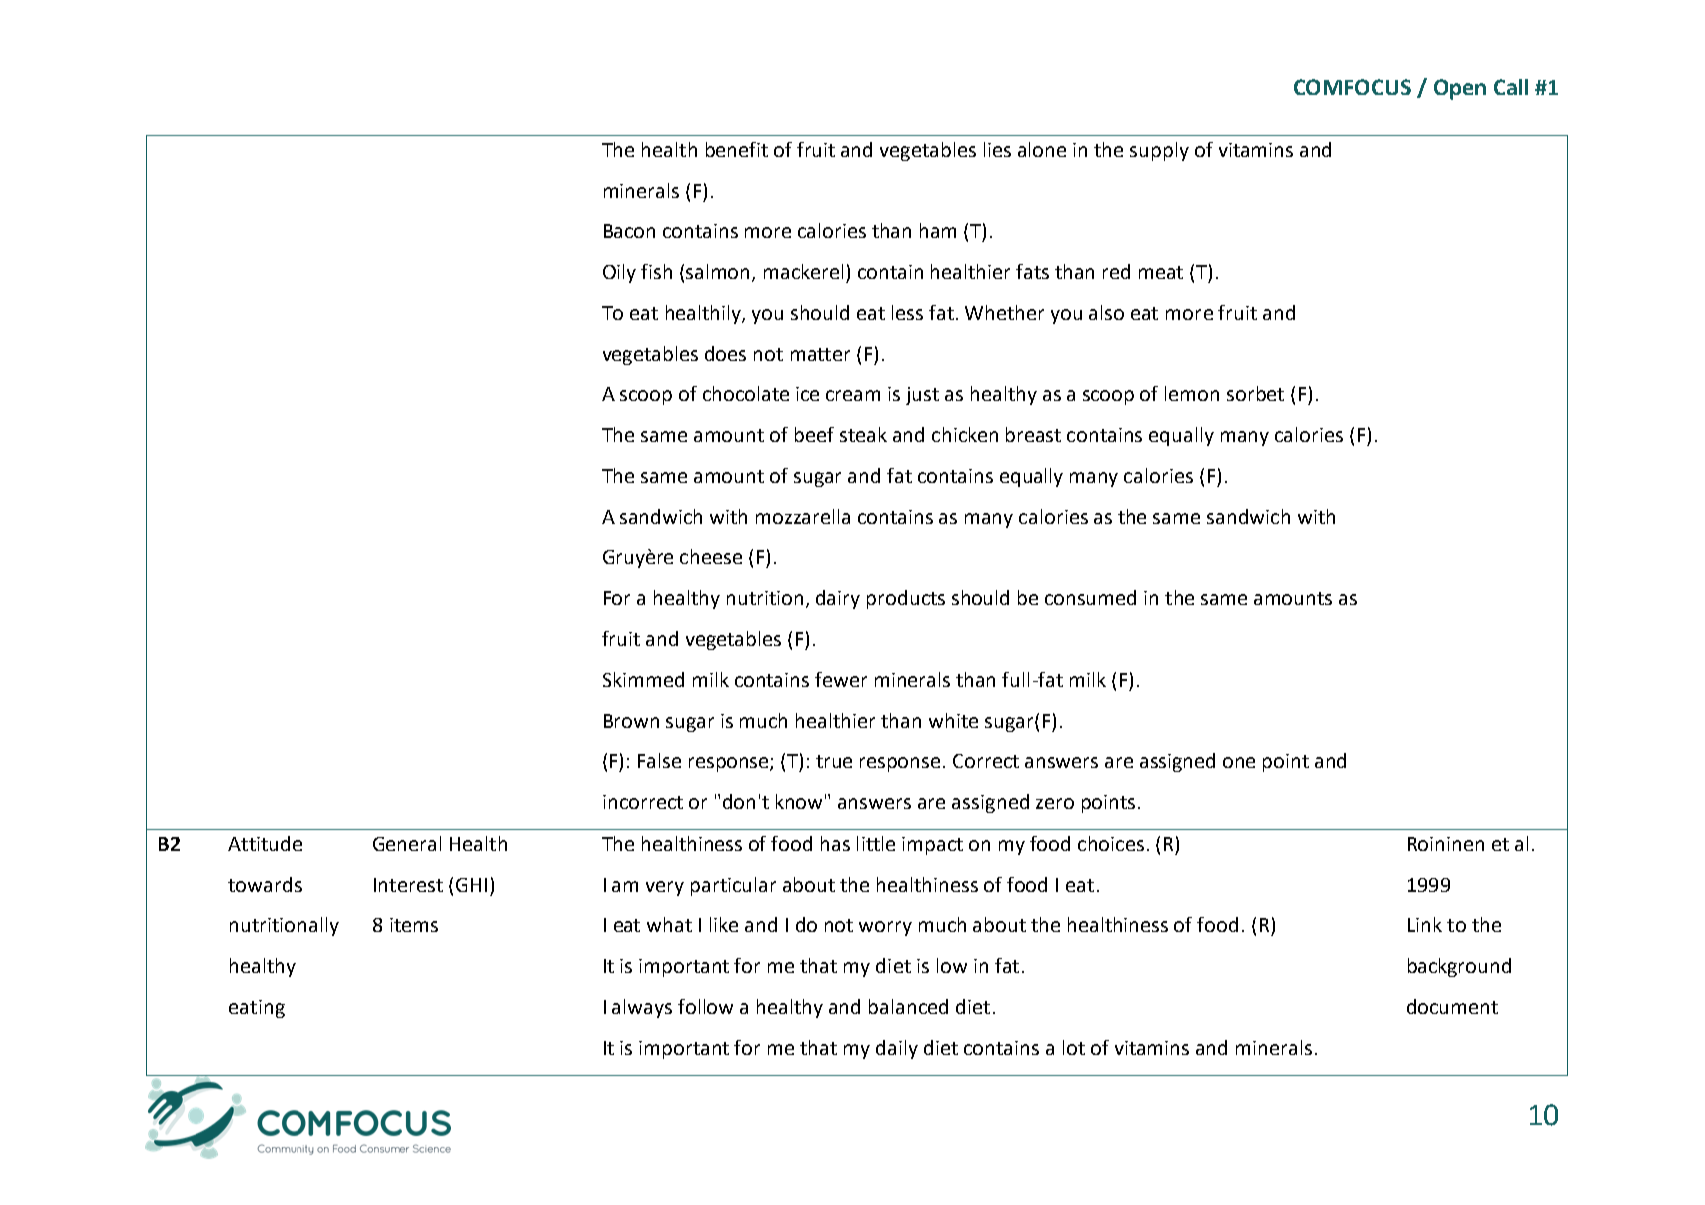  Describe the element at coordinates (1090, 597) in the screenshot. I see `consumed` at that location.
